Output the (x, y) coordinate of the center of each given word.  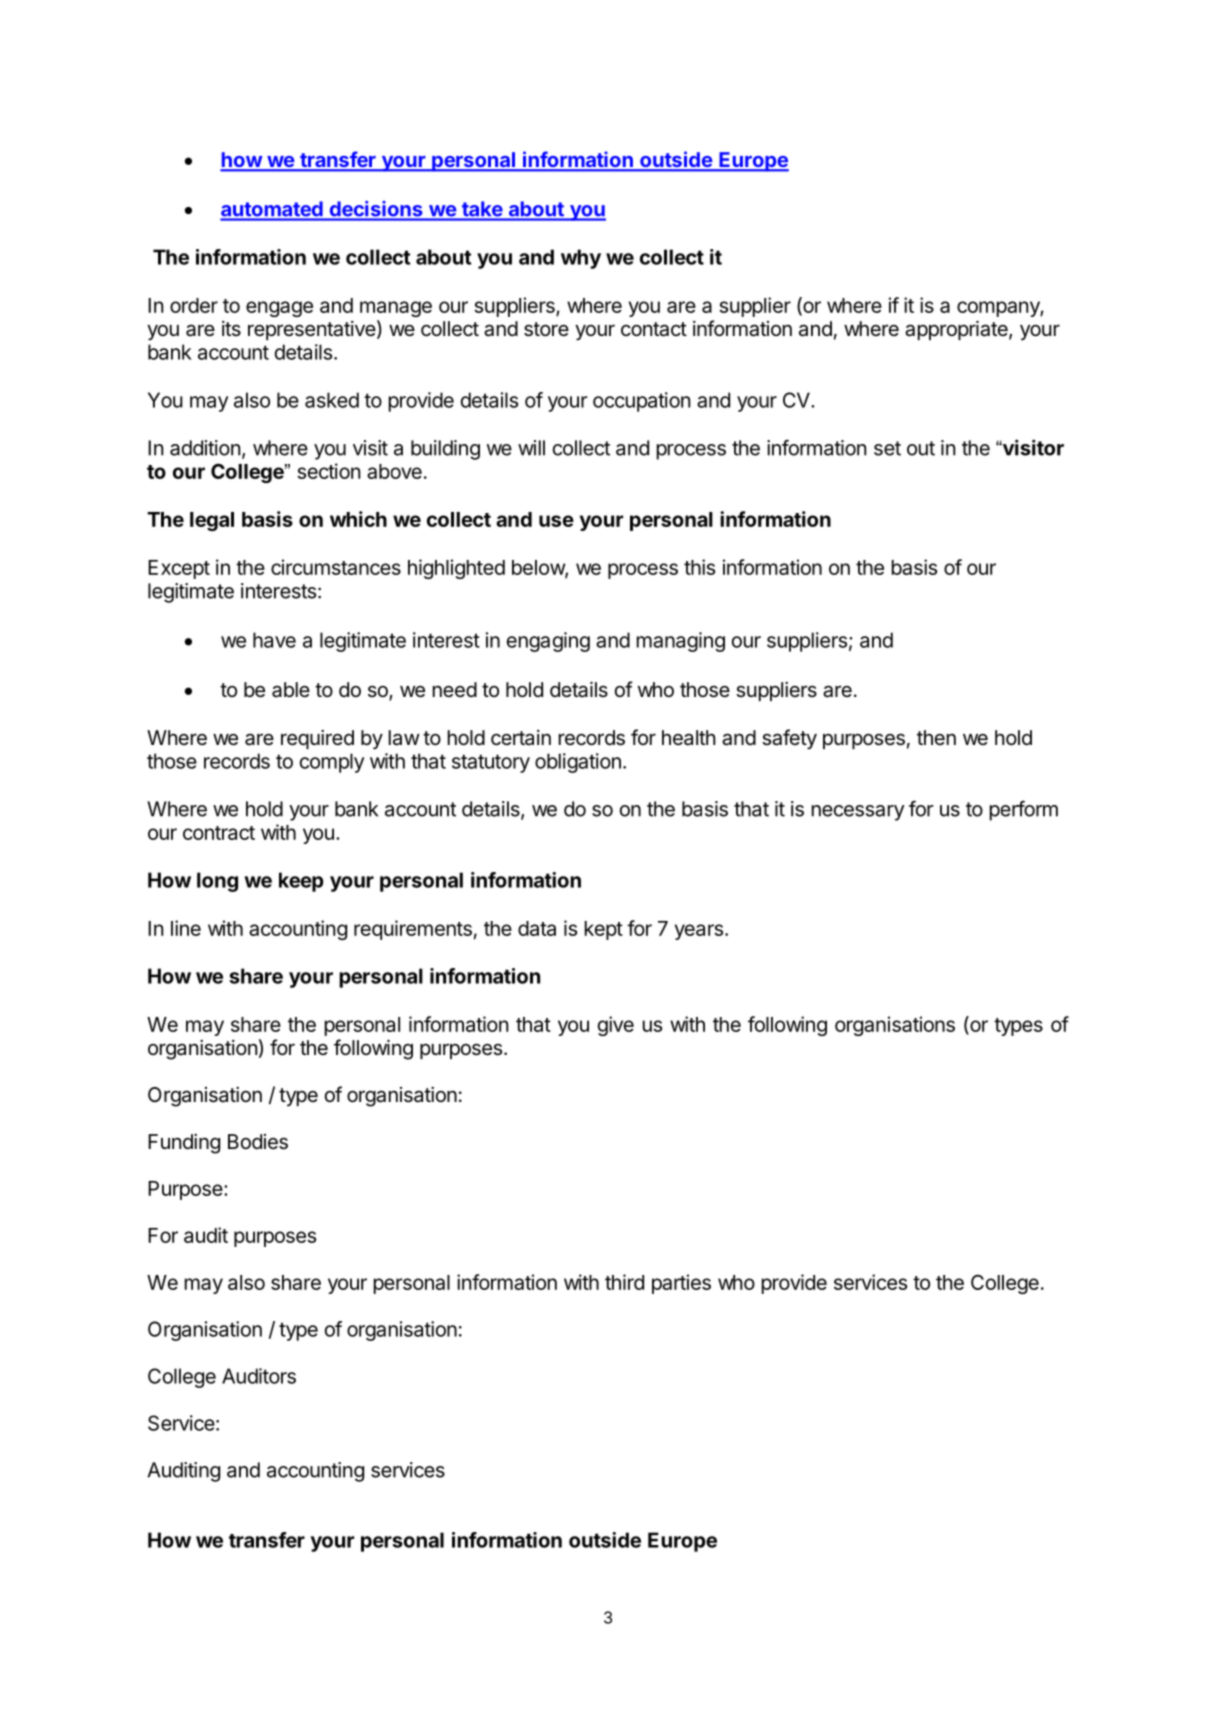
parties (681, 1284)
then (936, 737)
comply (332, 763)
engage (279, 309)
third (624, 1282)
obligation (578, 763)
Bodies (258, 1142)
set (887, 448)
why (581, 259)
